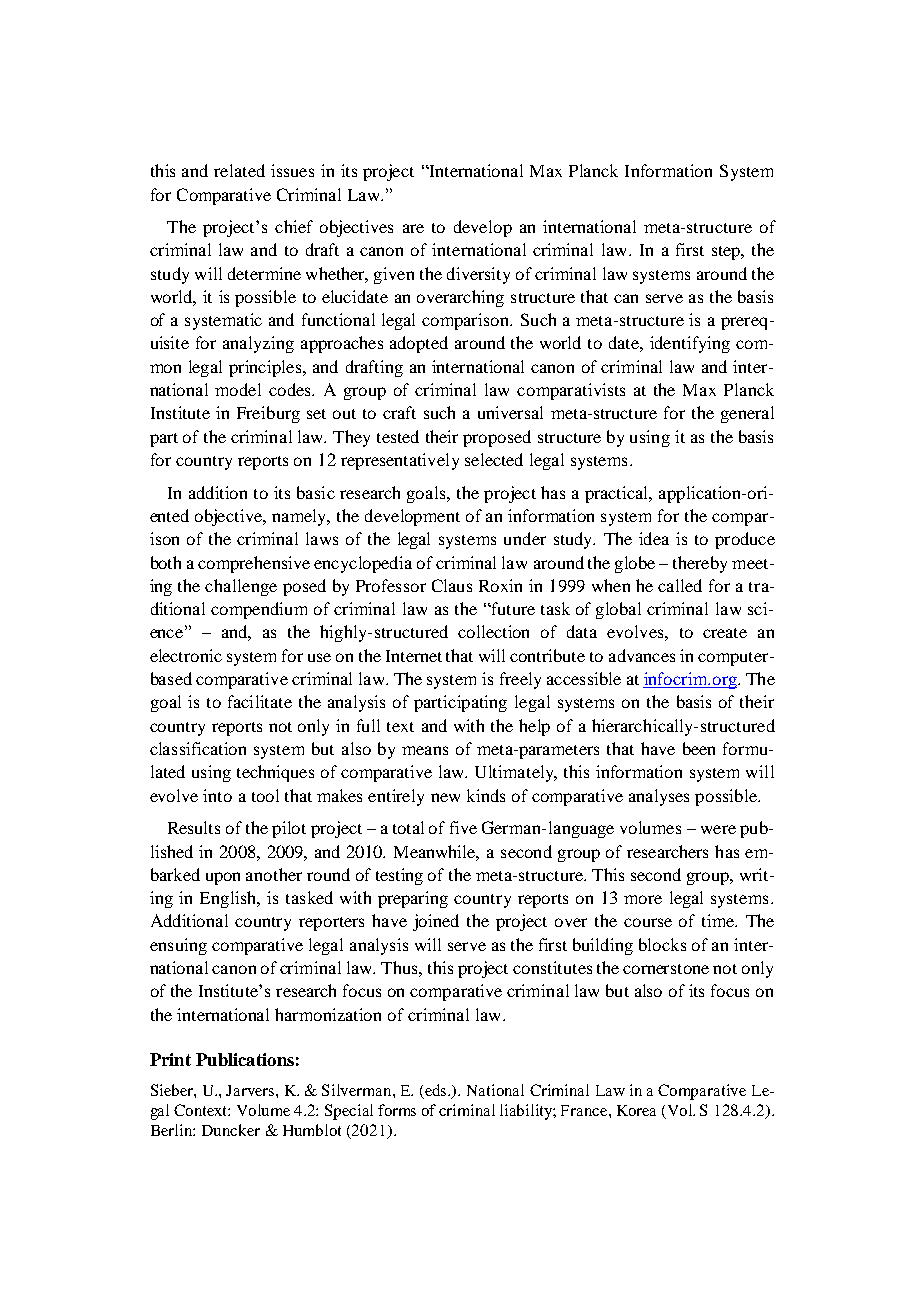  I want to click on universal, so click(510, 412).
